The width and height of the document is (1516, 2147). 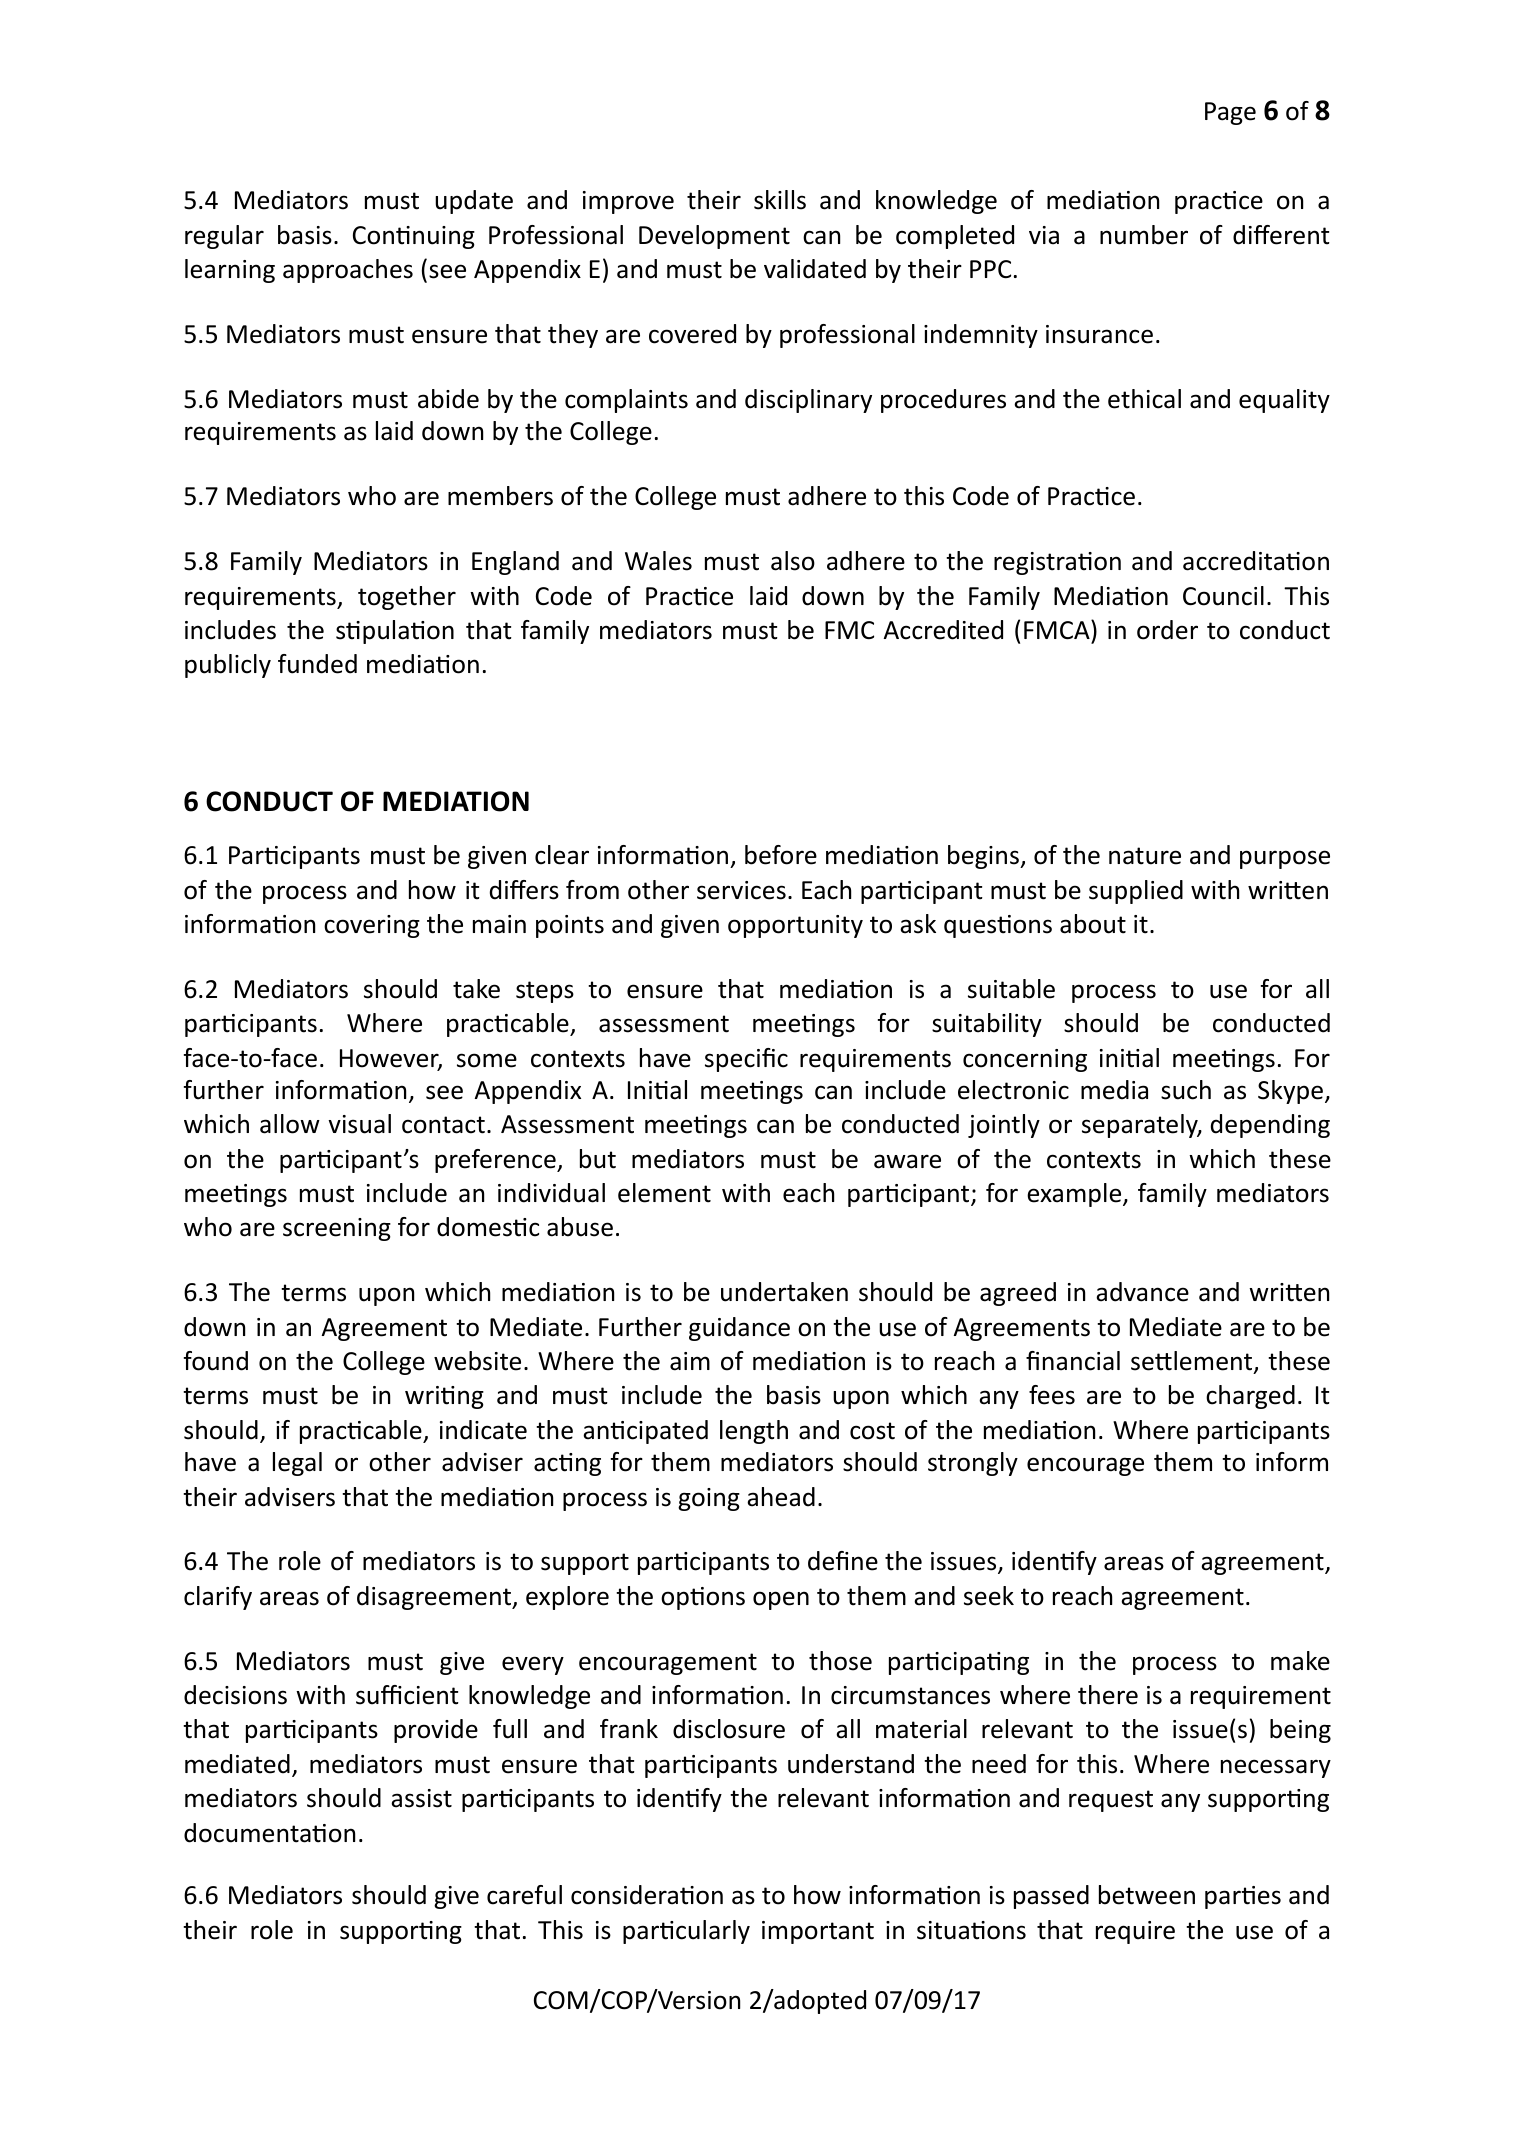 I want to click on approaches, so click(x=348, y=271).
